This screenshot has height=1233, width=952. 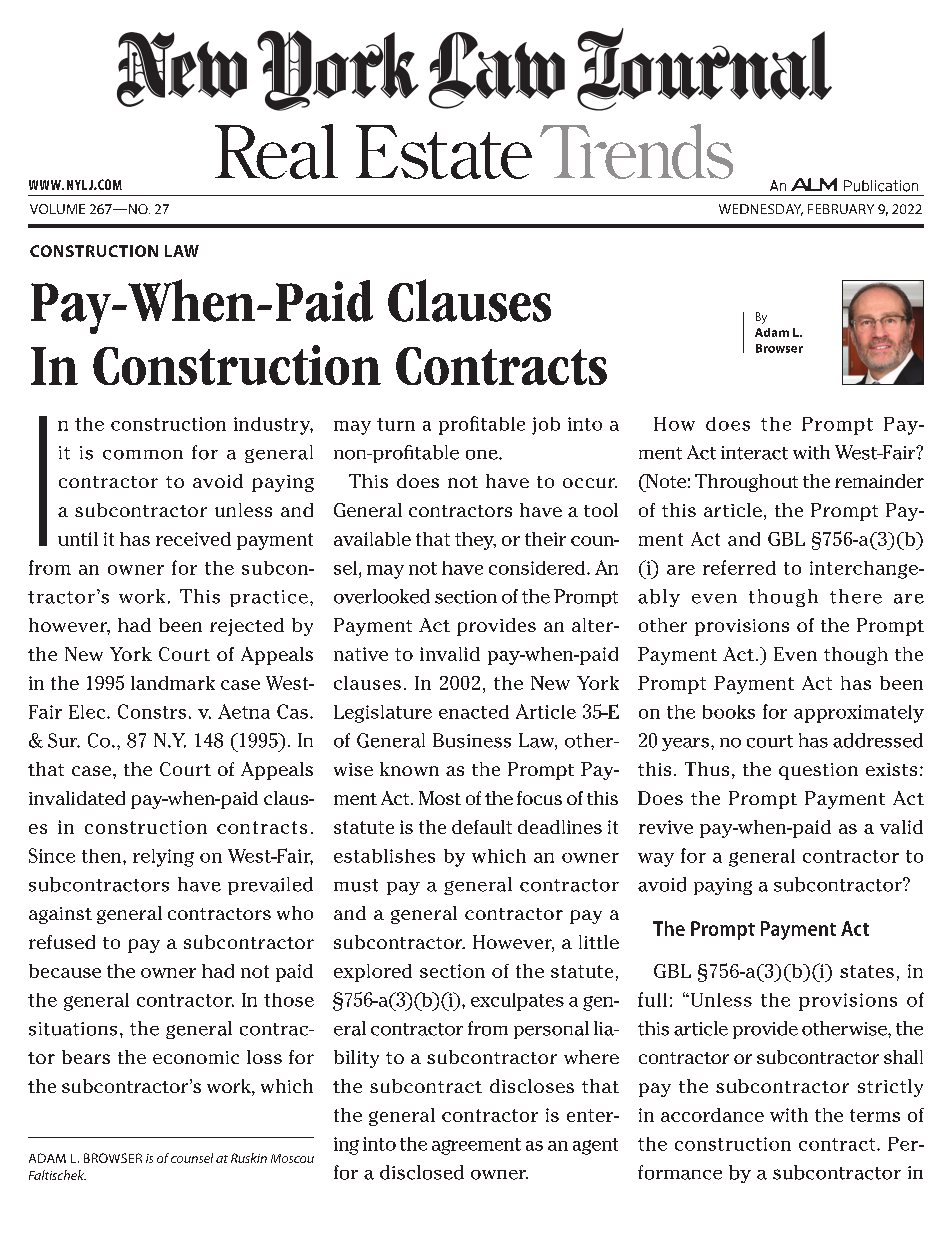 What do you see at coordinates (867, 971) in the screenshot?
I see `states` at bounding box center [867, 971].
